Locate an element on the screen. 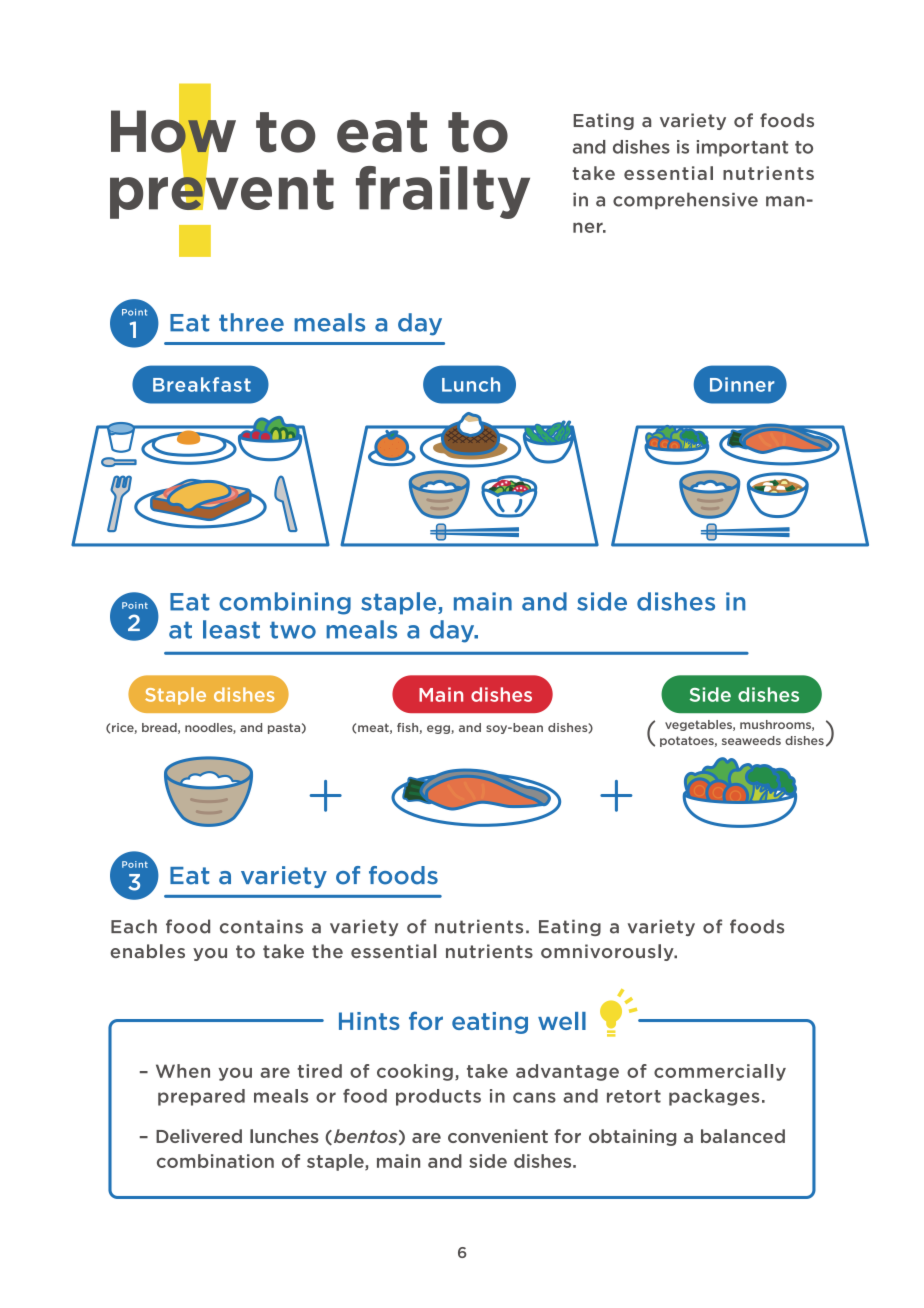 This screenshot has height=1308, width=924. egg is located at coordinates (439, 729).
